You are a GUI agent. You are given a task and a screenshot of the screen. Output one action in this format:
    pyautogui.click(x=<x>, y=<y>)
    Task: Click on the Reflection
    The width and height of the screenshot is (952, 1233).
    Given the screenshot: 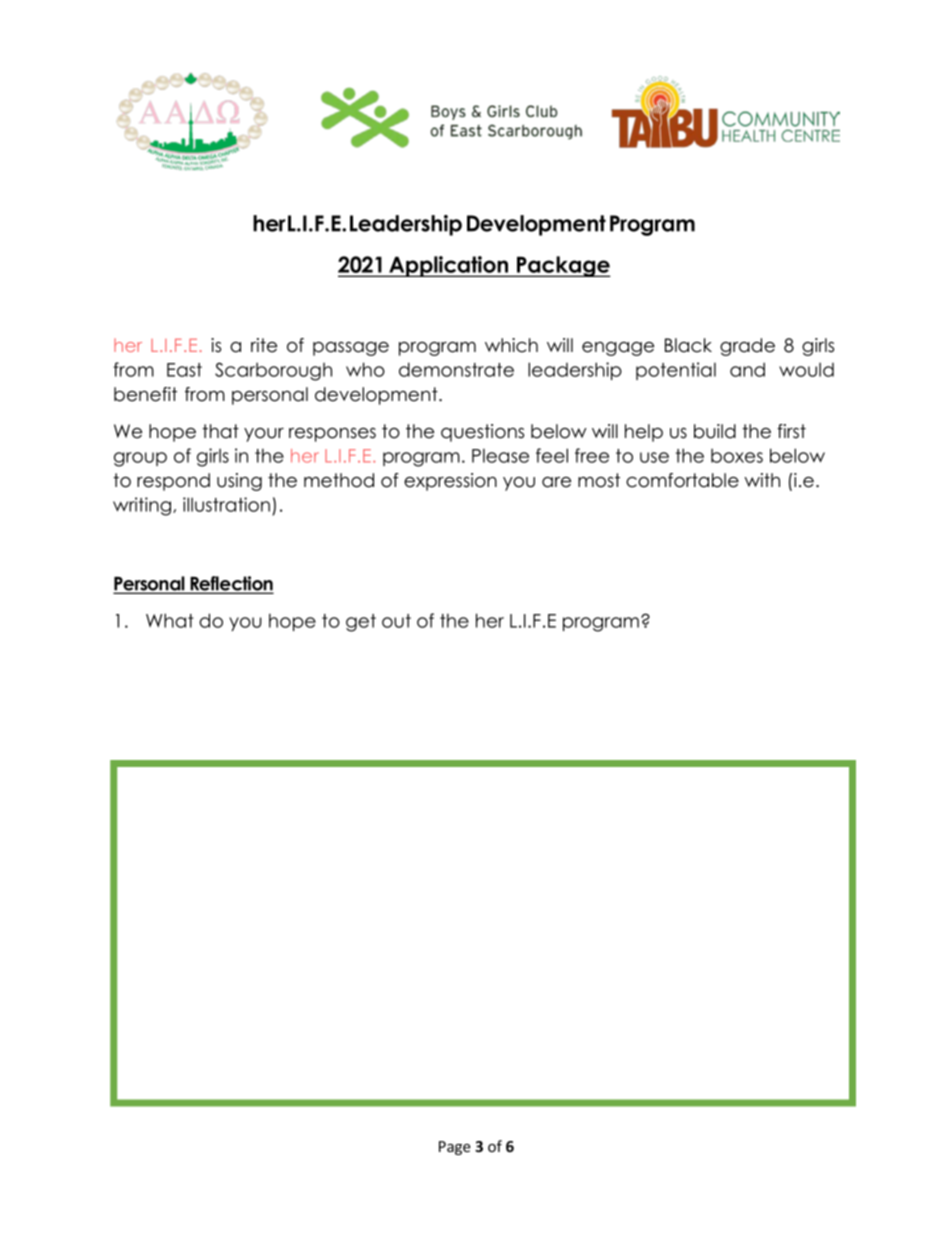 What is the action you would take?
    pyautogui.click(x=230, y=584)
